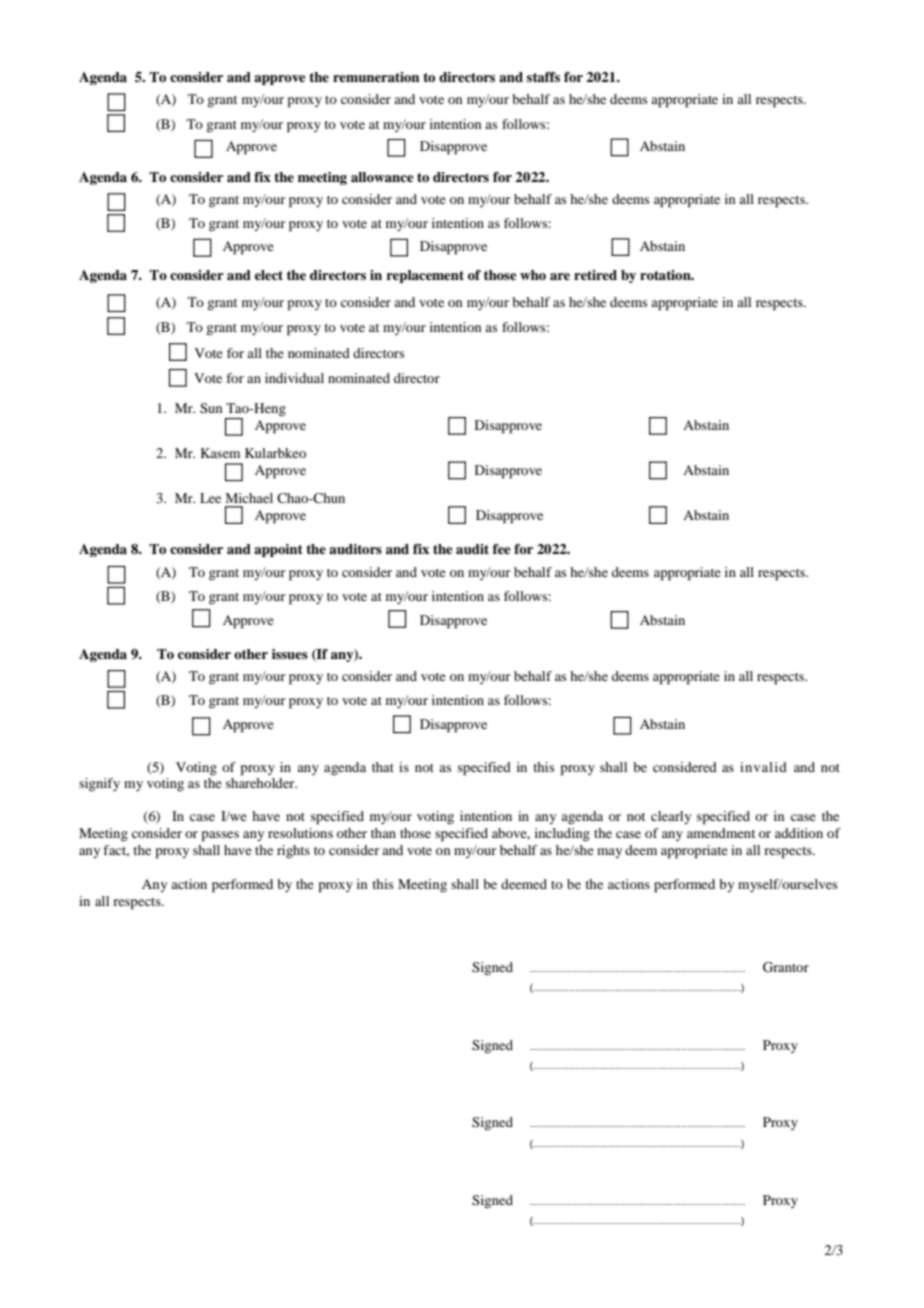  Describe the element at coordinates (211, 408) in the image. I see `Sun` at that location.
